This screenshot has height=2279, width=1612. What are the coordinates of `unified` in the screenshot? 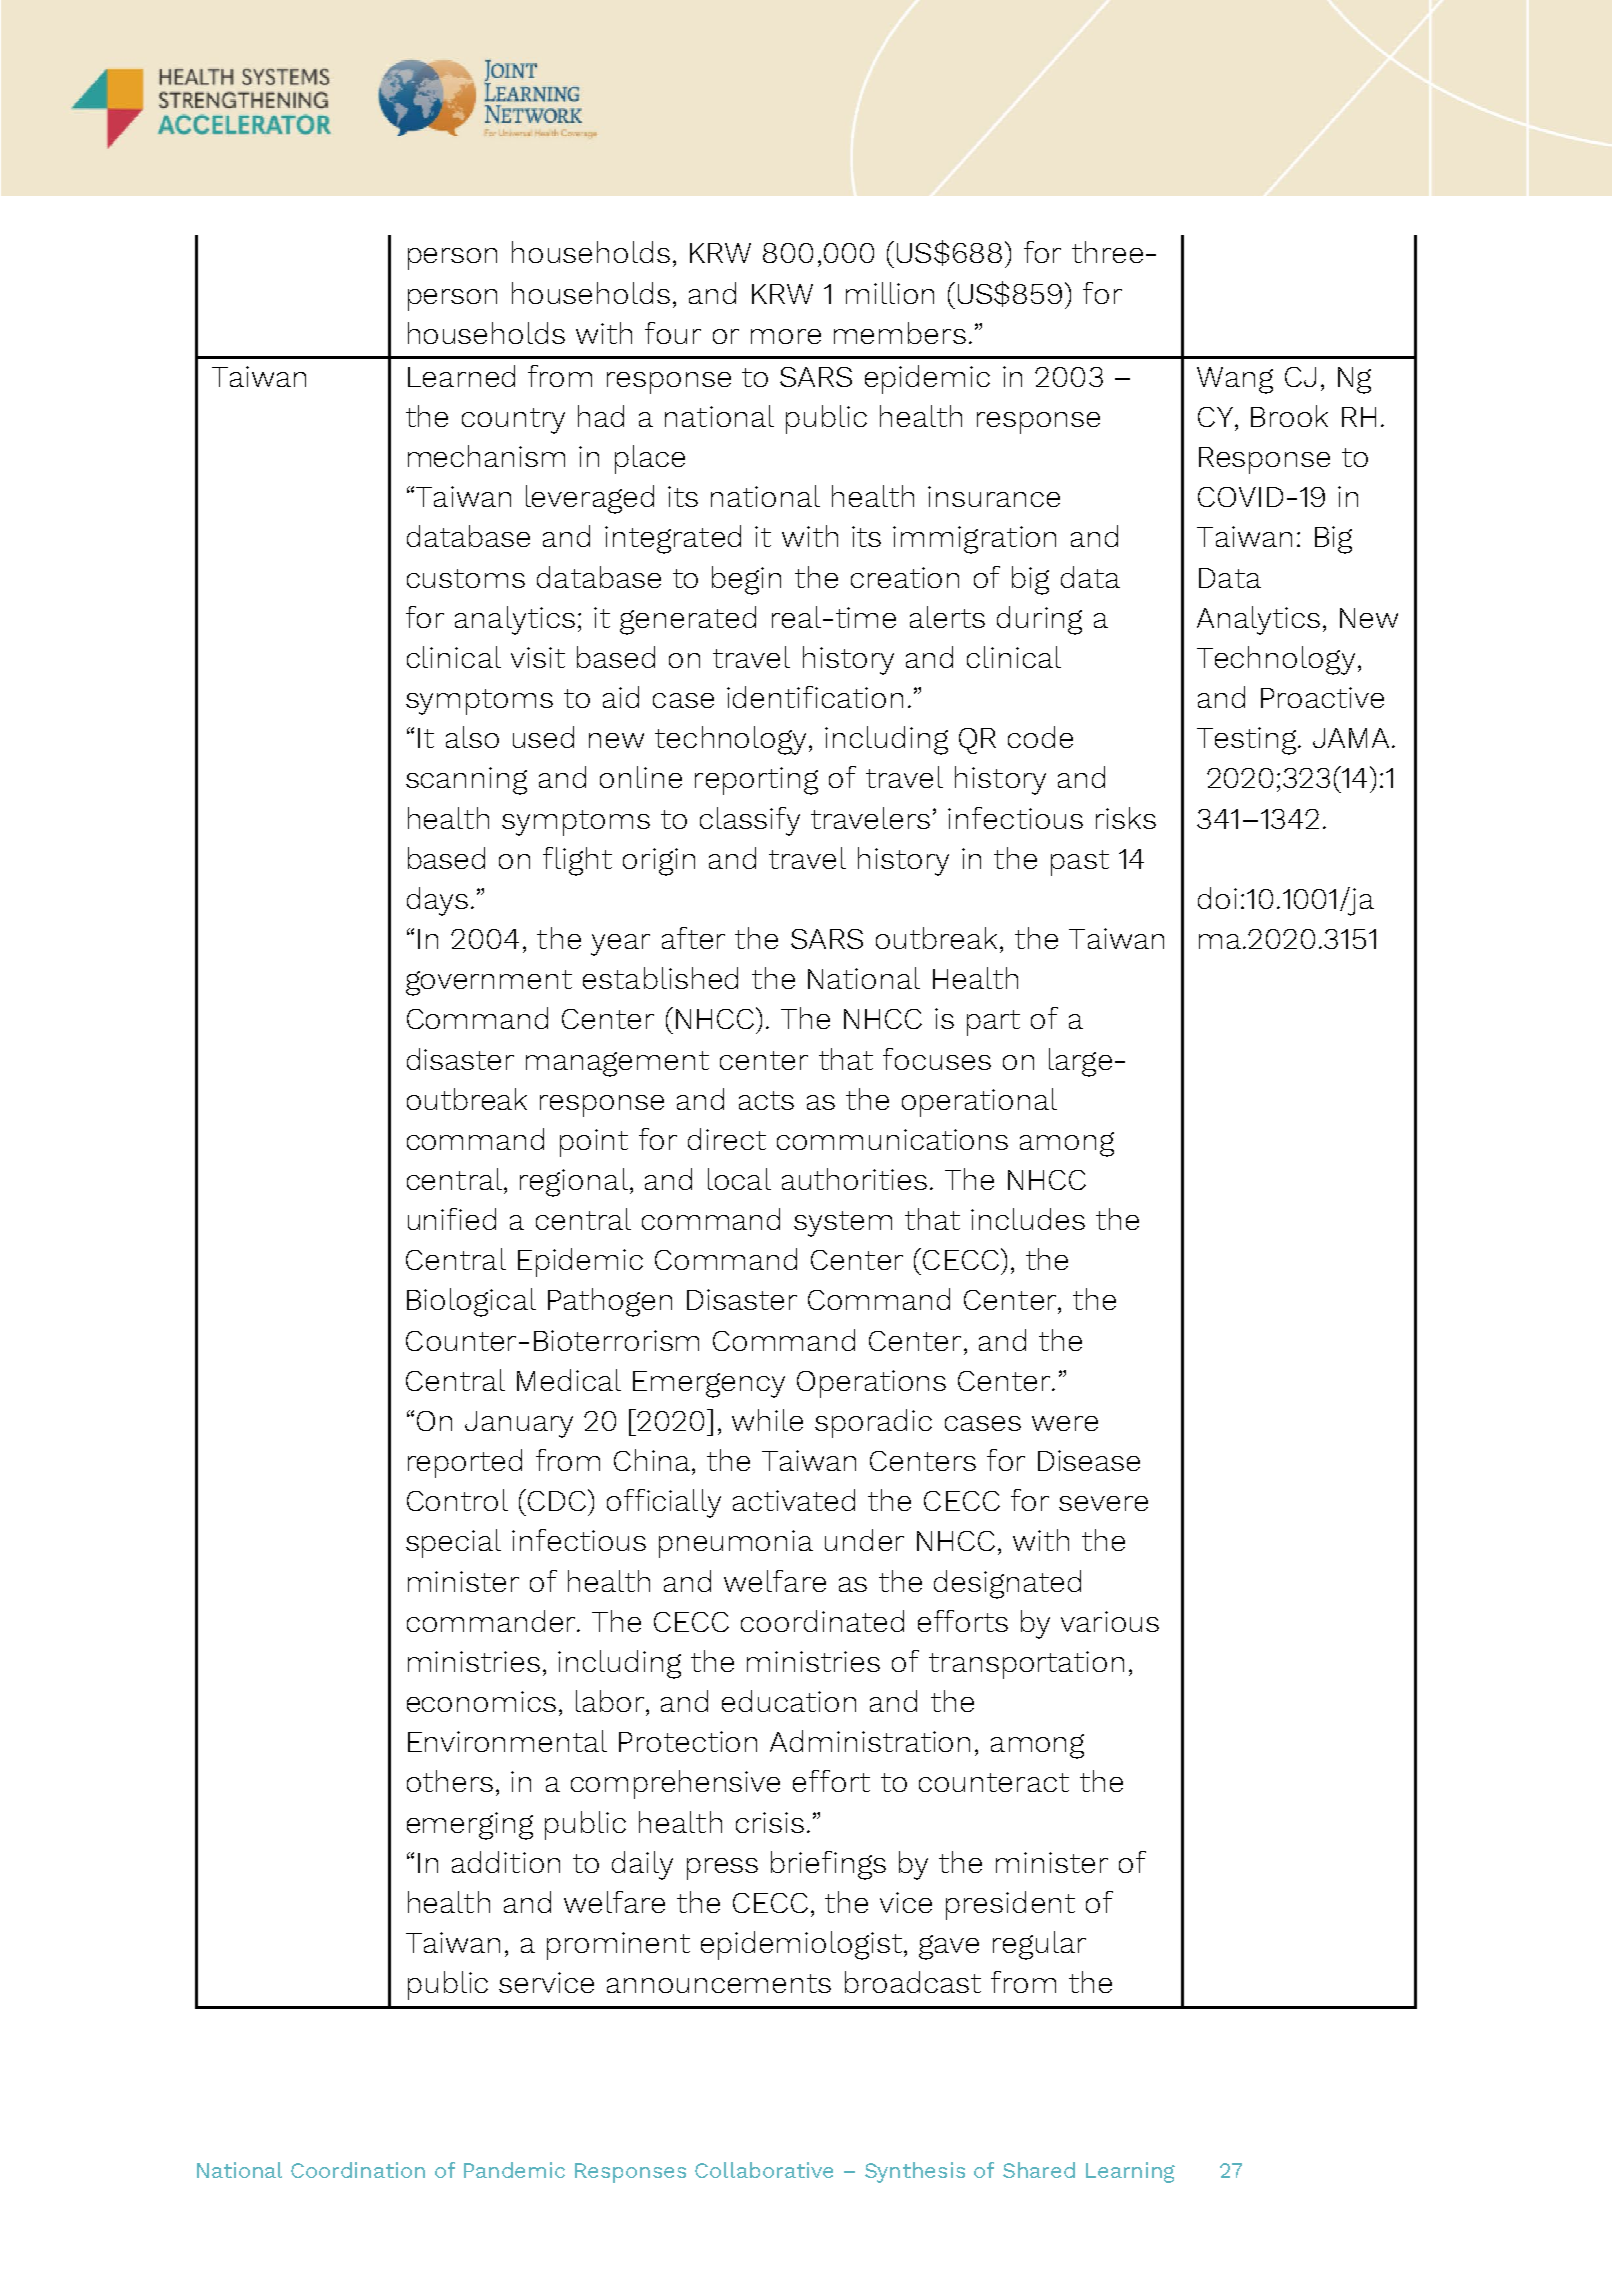 It's located at (452, 1219).
